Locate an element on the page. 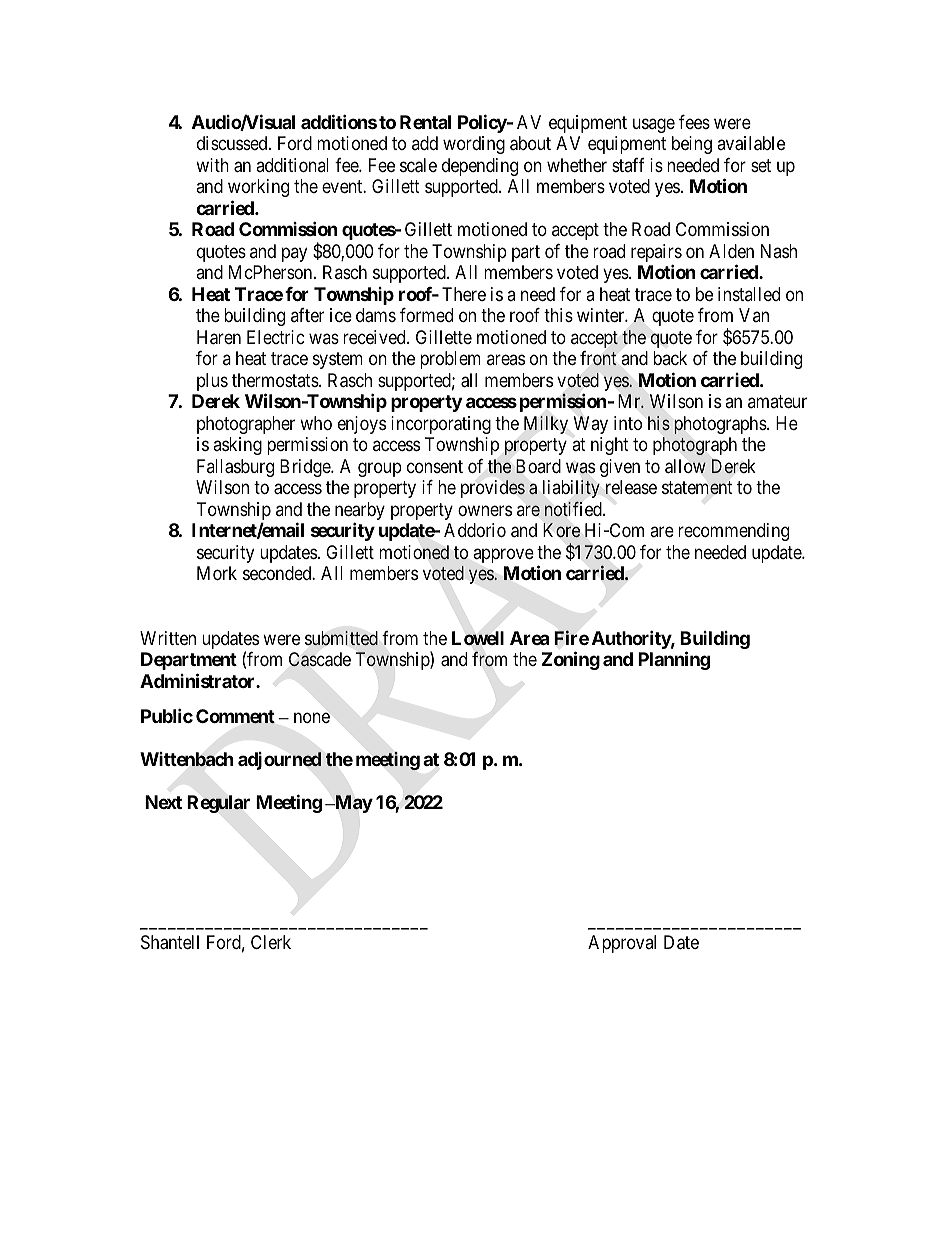 The image size is (952, 1233). Approval is located at coordinates (622, 944).
